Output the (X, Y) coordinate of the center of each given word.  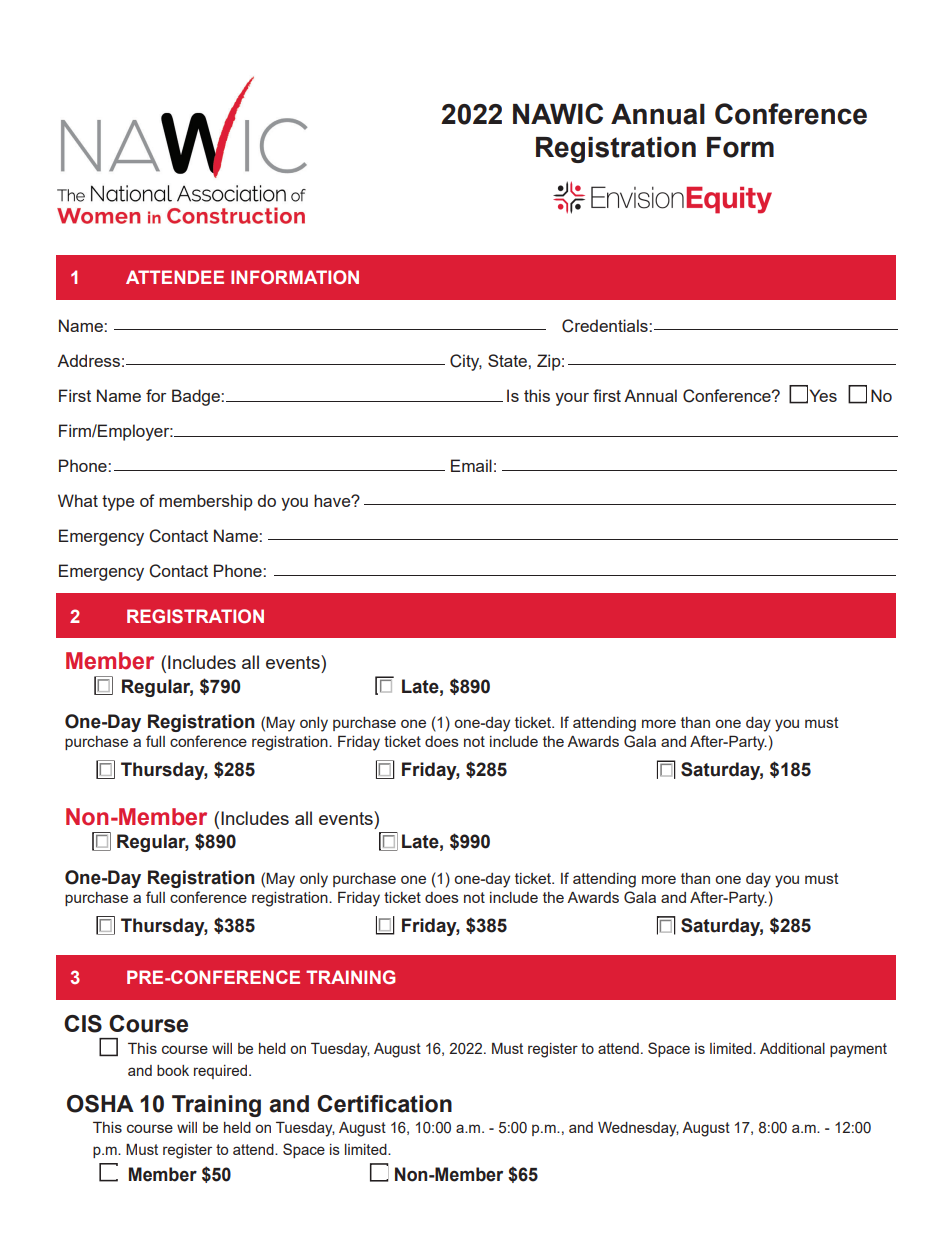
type (118, 503)
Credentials (606, 326)
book (173, 1070)
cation (418, 1104)
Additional (792, 1048)
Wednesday (638, 1129)
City (466, 362)
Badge (197, 397)
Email (471, 465)
